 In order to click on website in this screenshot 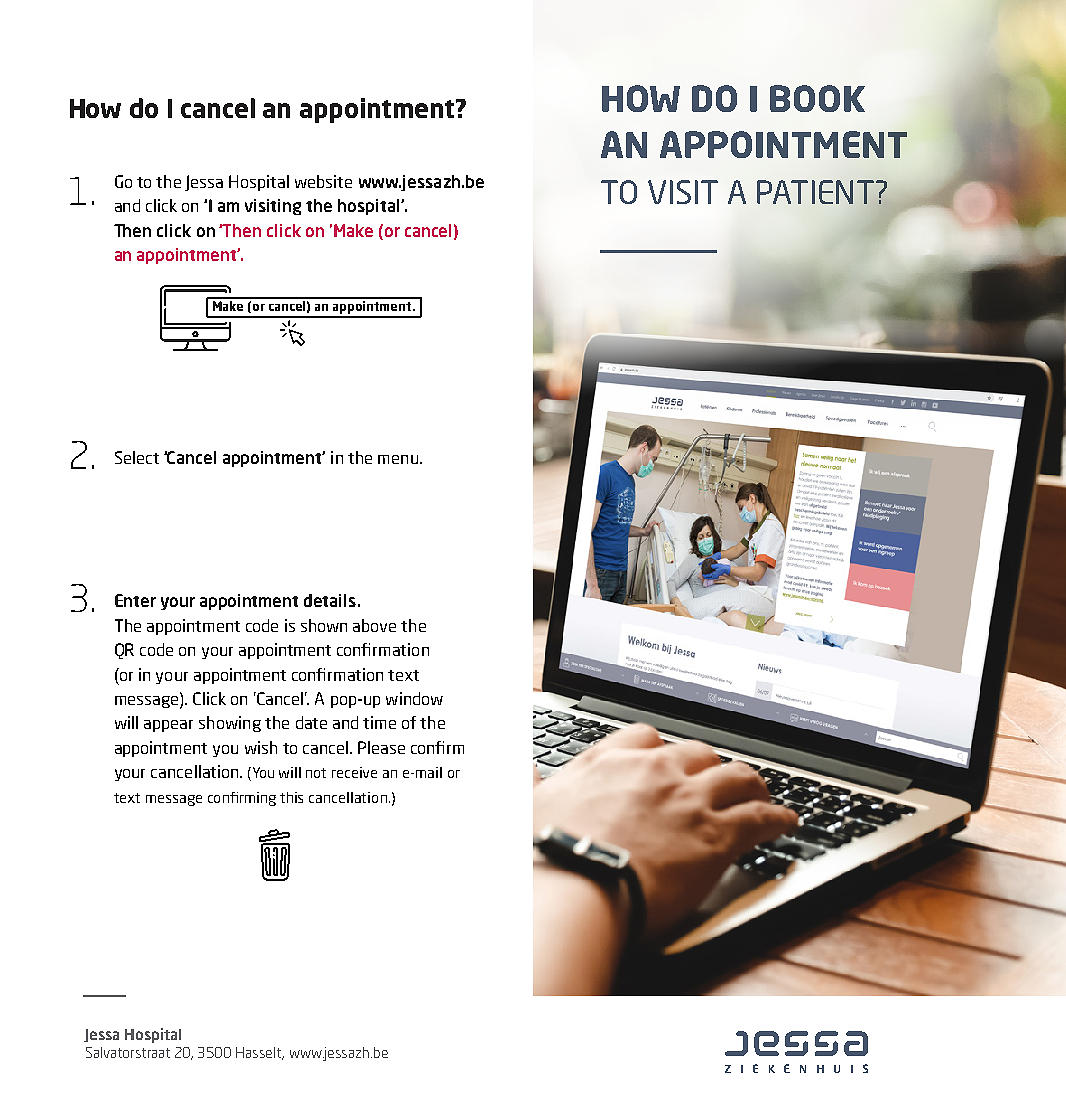, I will do `click(323, 181)`.
